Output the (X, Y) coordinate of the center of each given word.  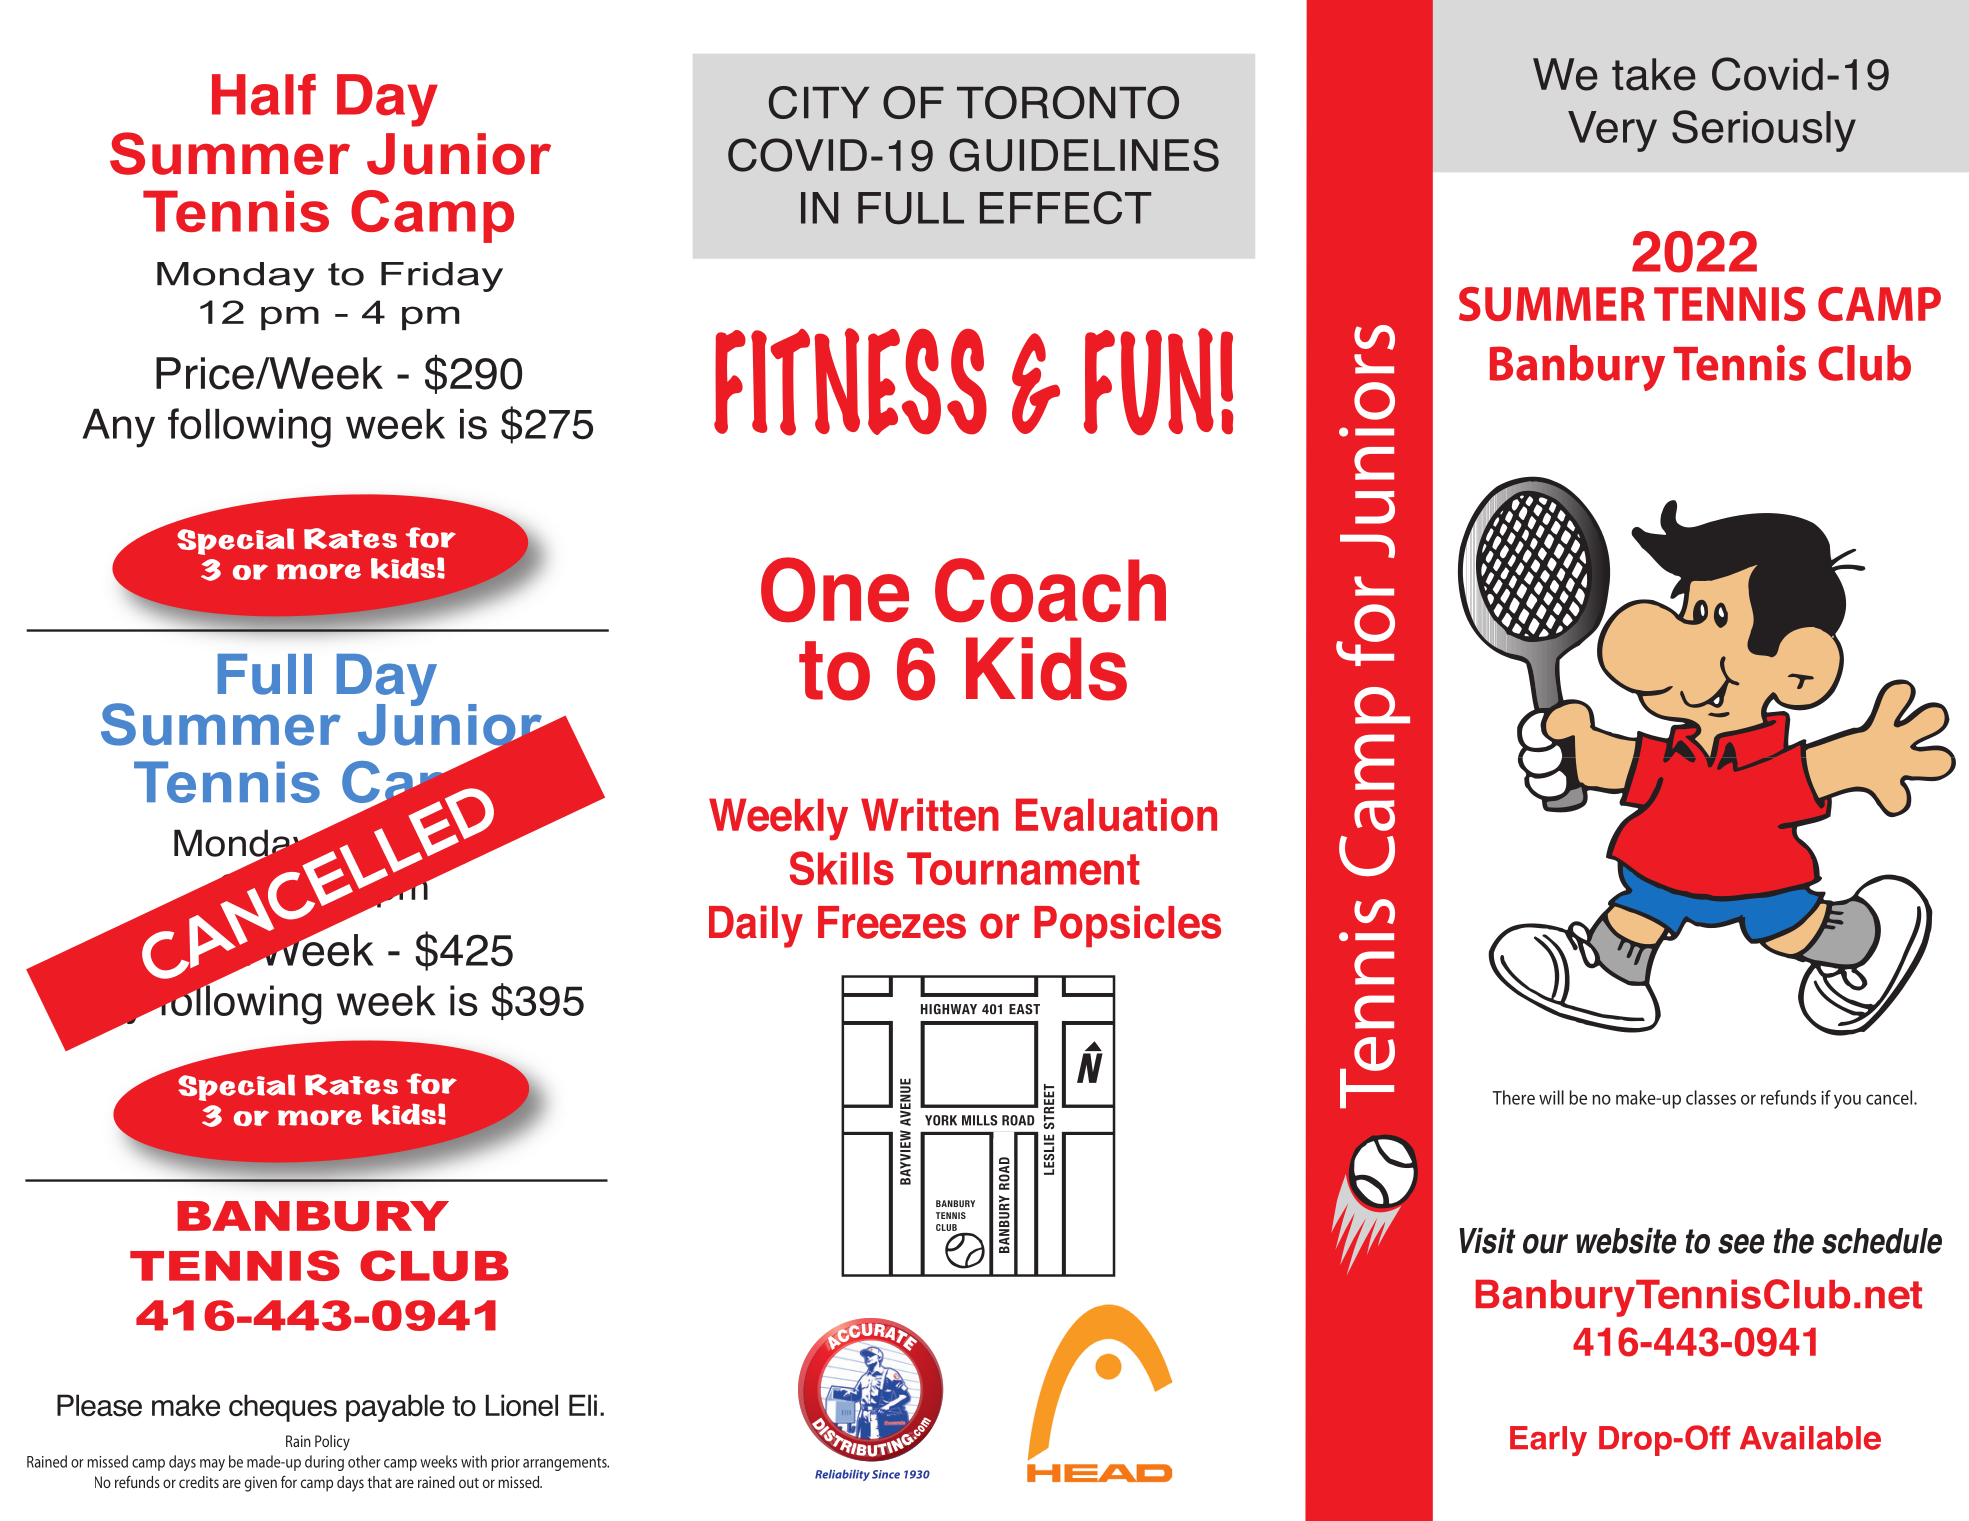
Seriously (1764, 131)
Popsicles (1127, 926)
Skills (842, 868)
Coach (1050, 590)
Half (264, 95)
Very (1612, 131)
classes (1711, 1097)
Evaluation (1116, 815)
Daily (756, 926)
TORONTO (1068, 102)
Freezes (892, 922)
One (835, 590)
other (364, 1461)
